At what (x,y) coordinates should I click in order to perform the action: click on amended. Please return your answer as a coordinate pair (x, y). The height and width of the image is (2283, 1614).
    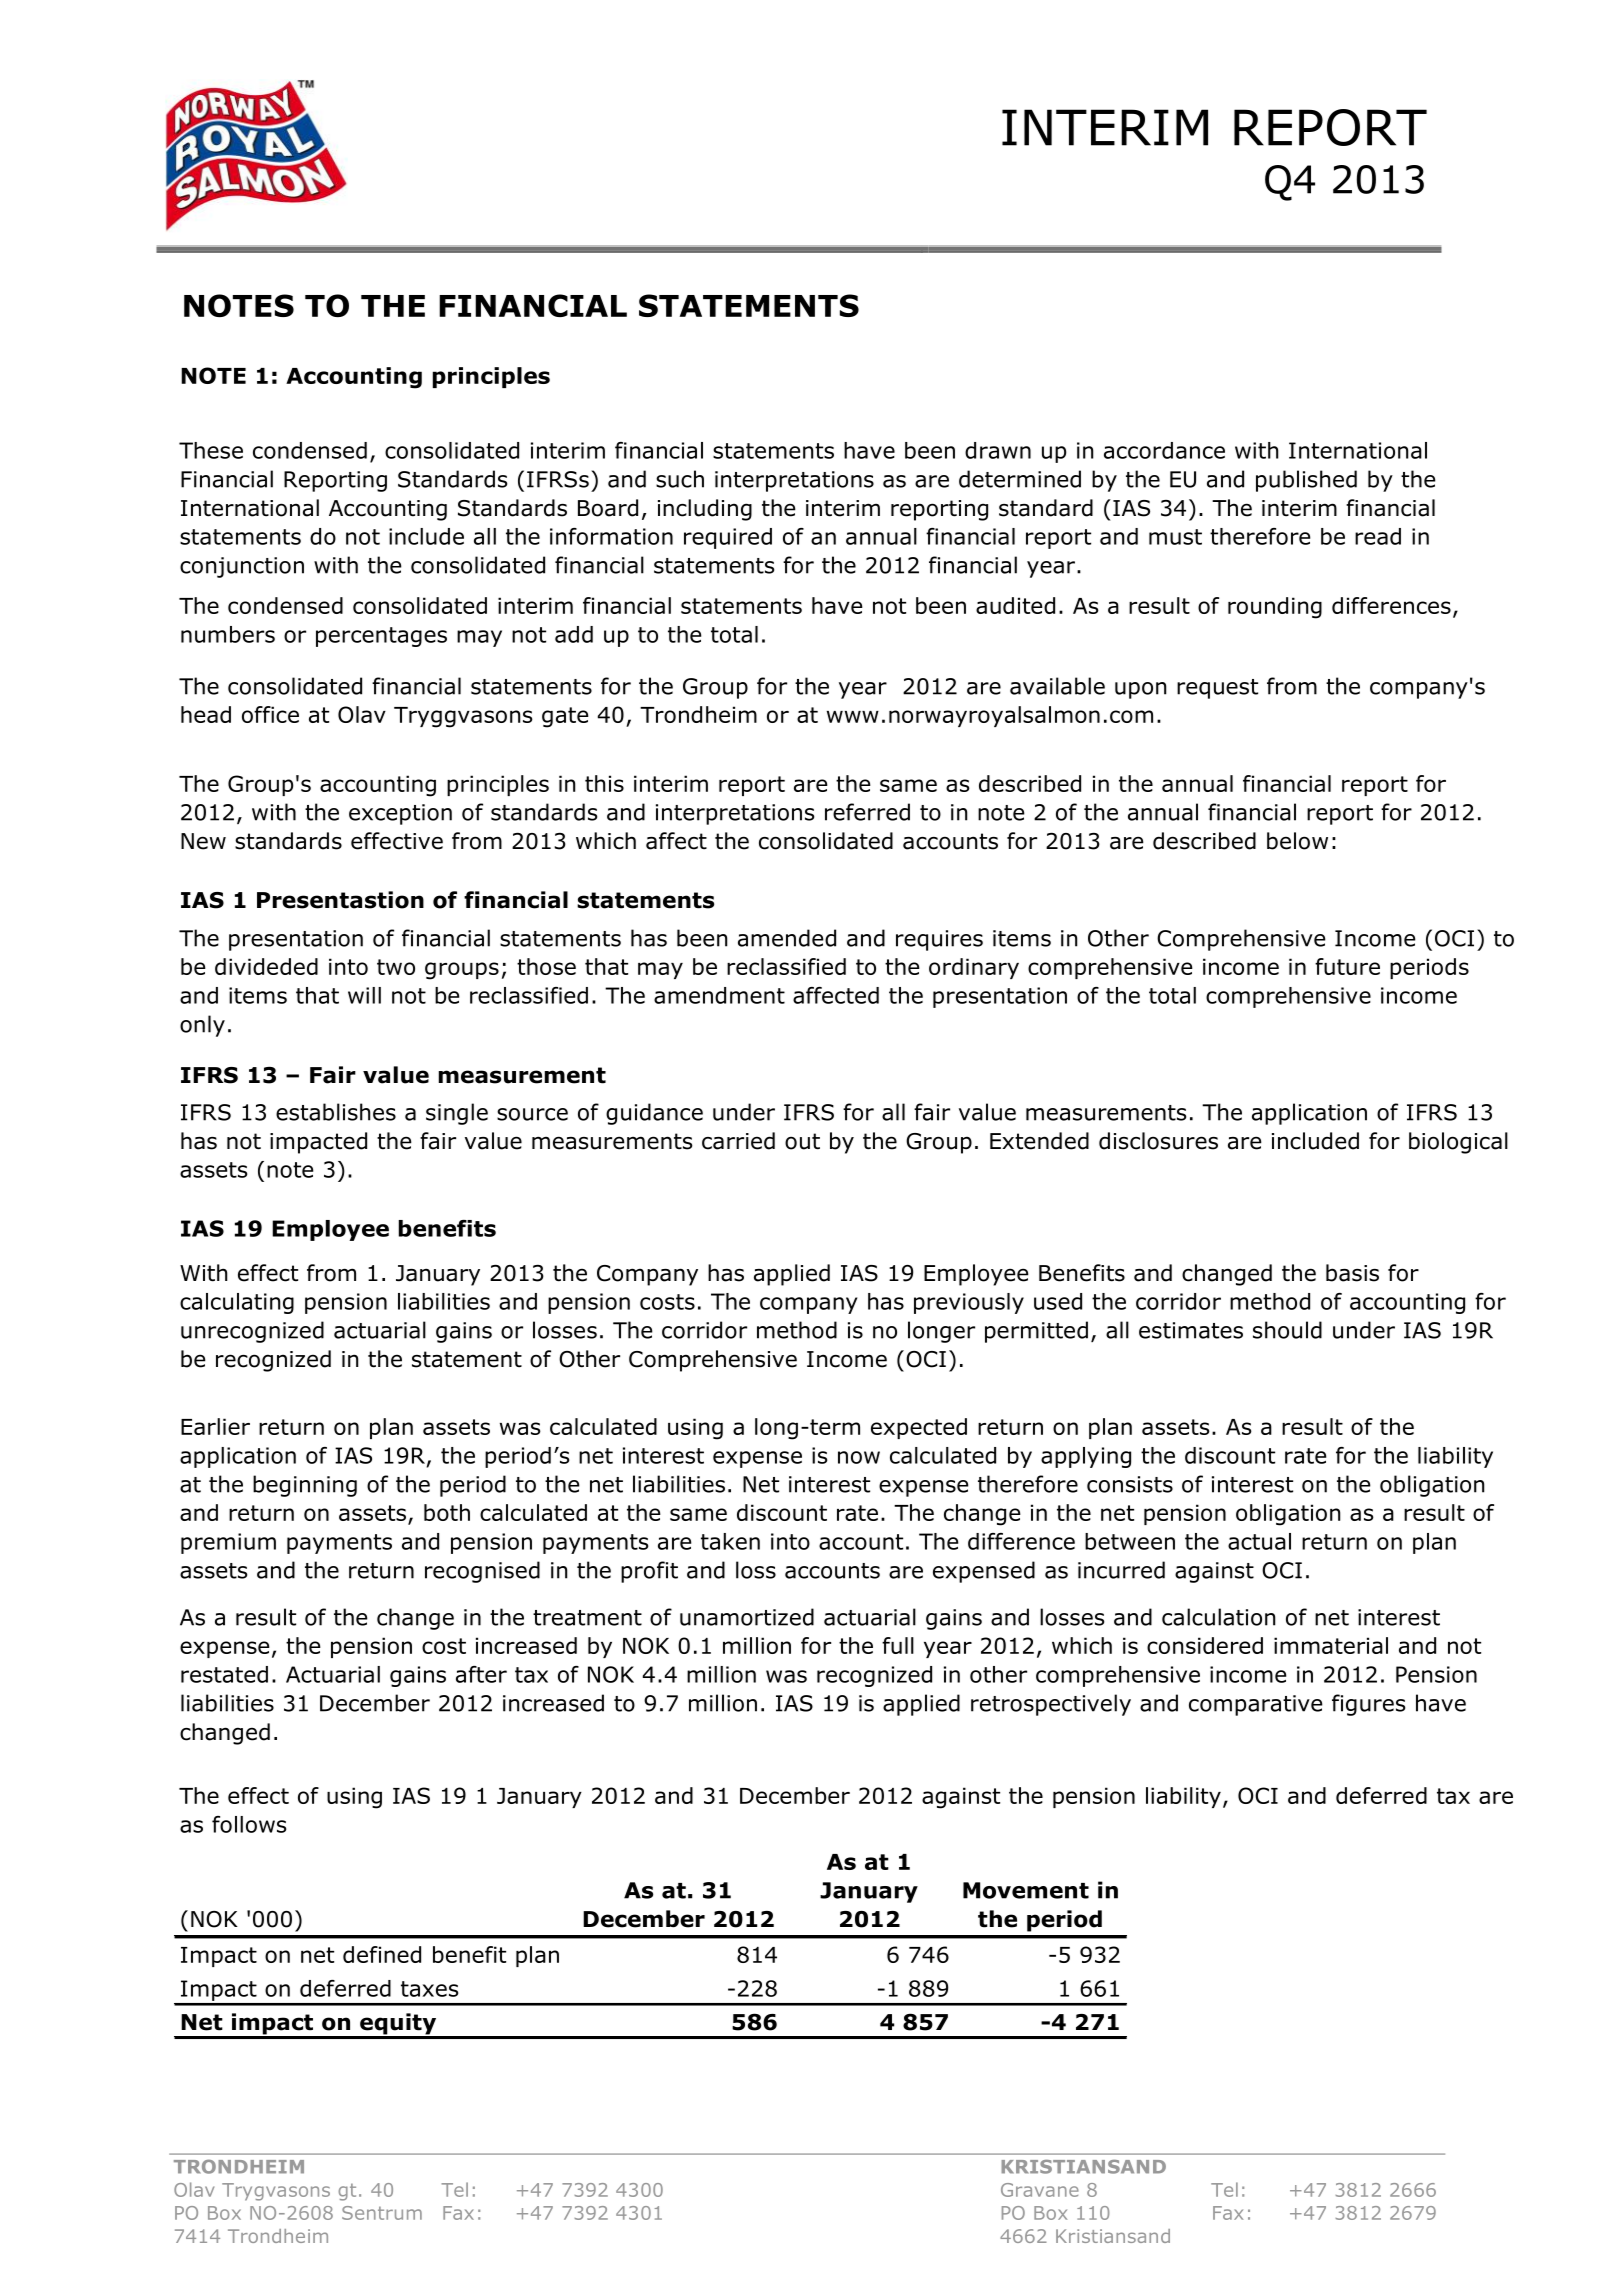
    Looking at the image, I should click on (787, 938).
